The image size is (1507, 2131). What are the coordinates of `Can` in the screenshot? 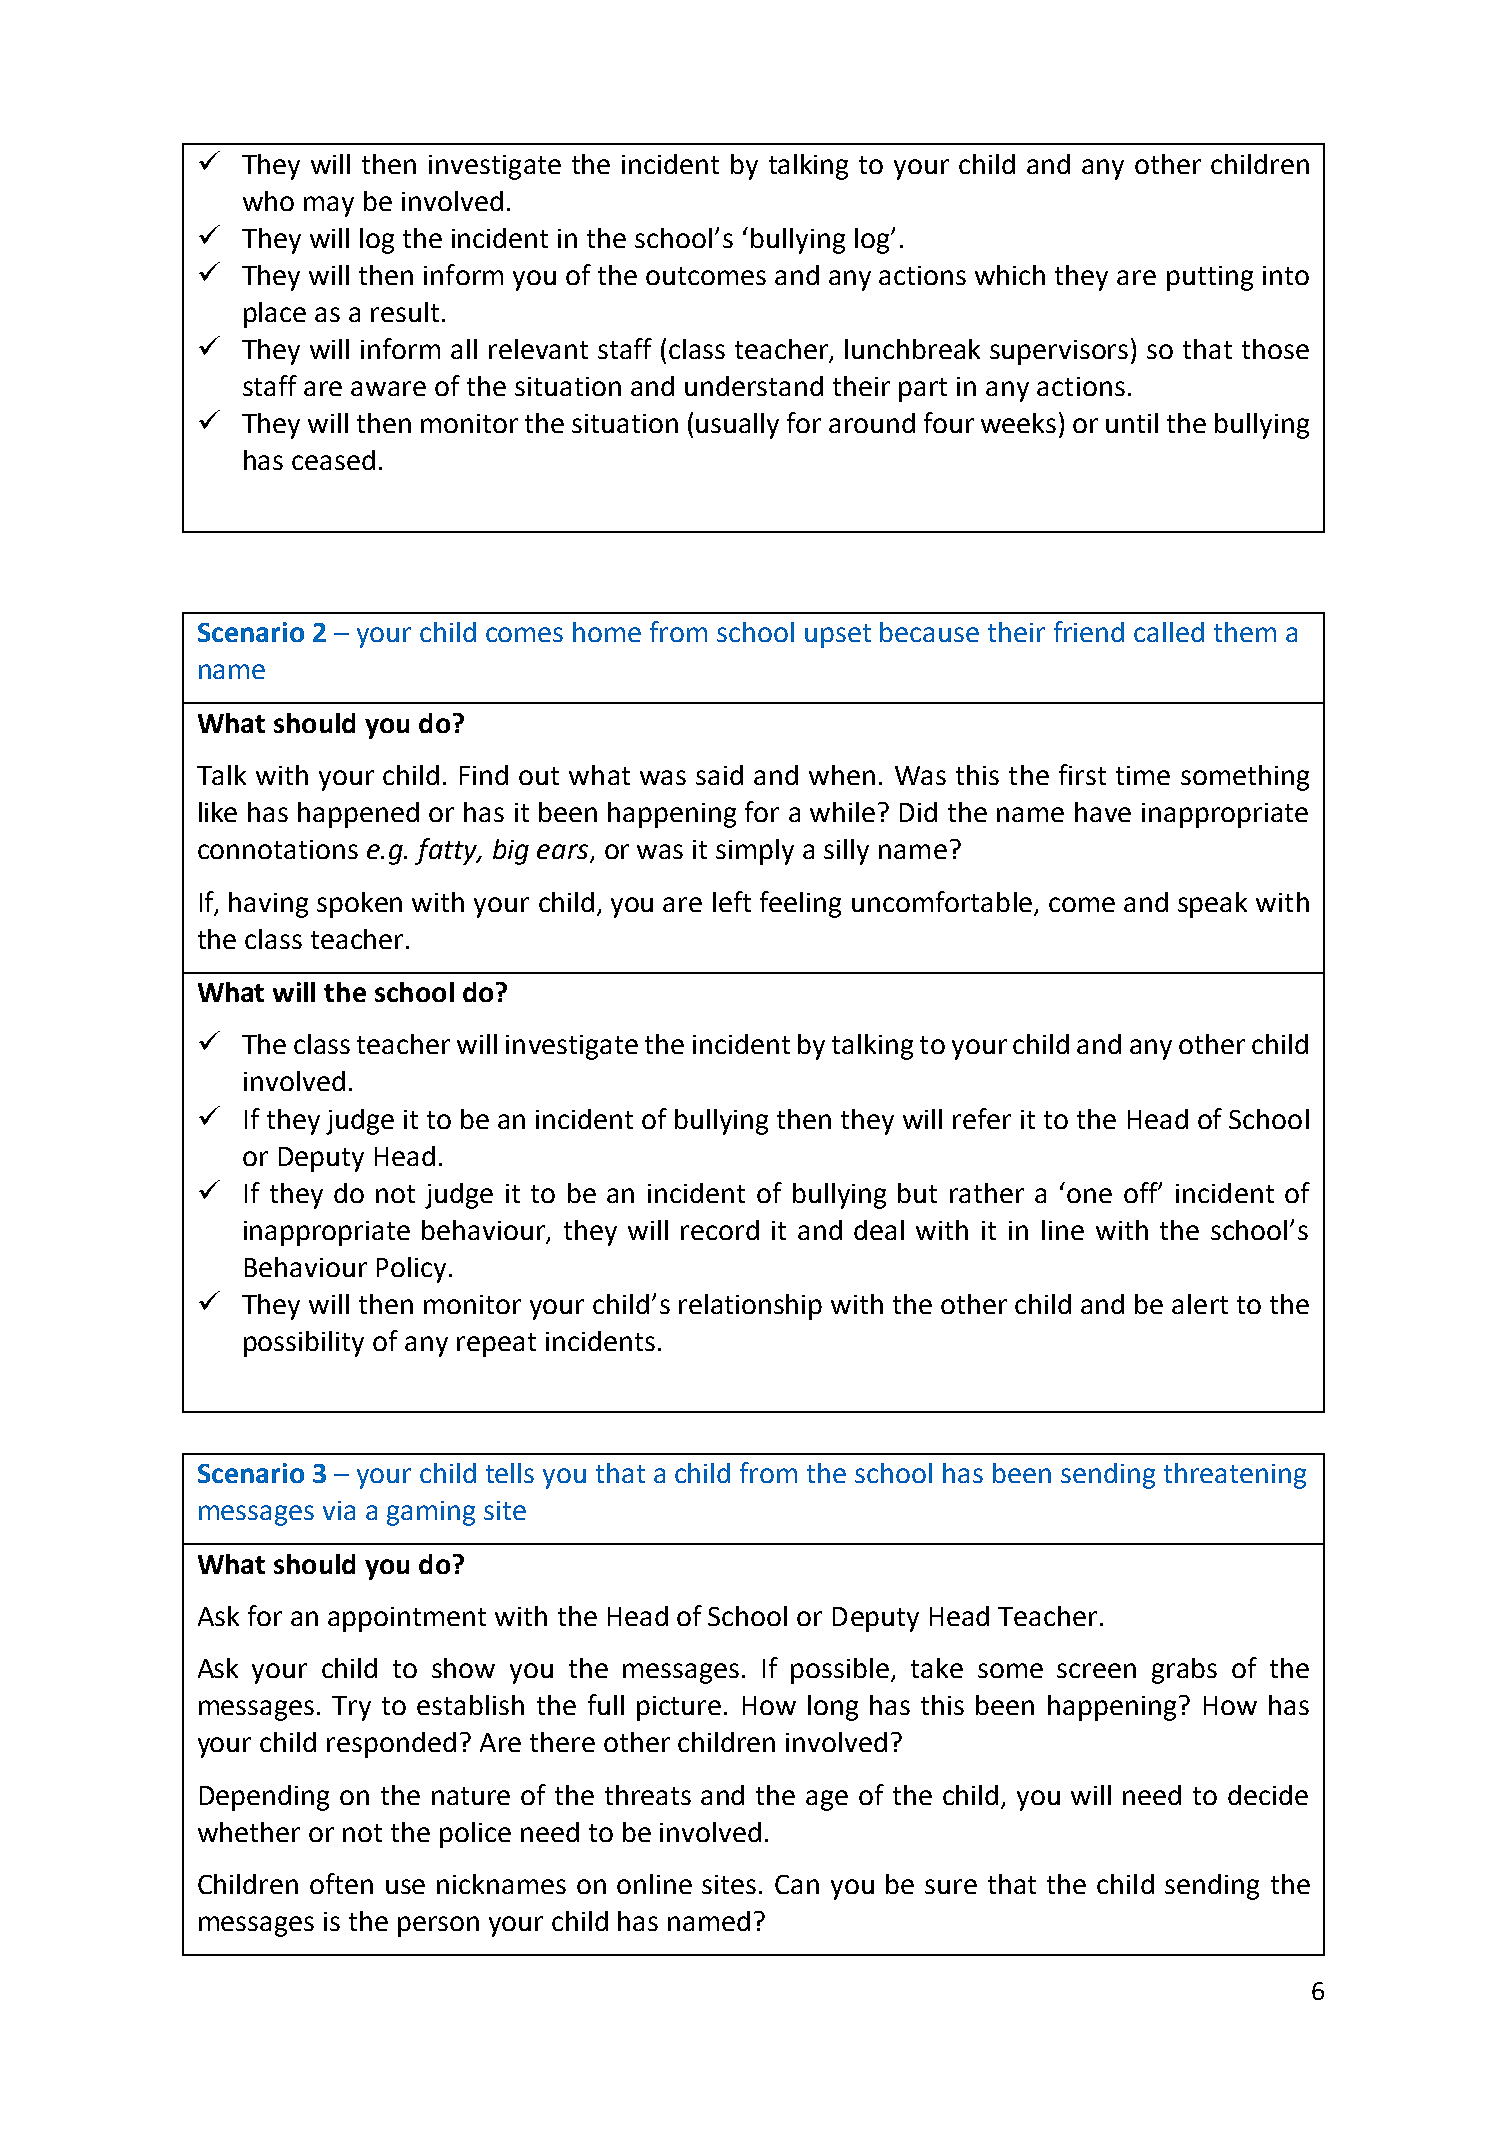 It's located at (797, 1884).
